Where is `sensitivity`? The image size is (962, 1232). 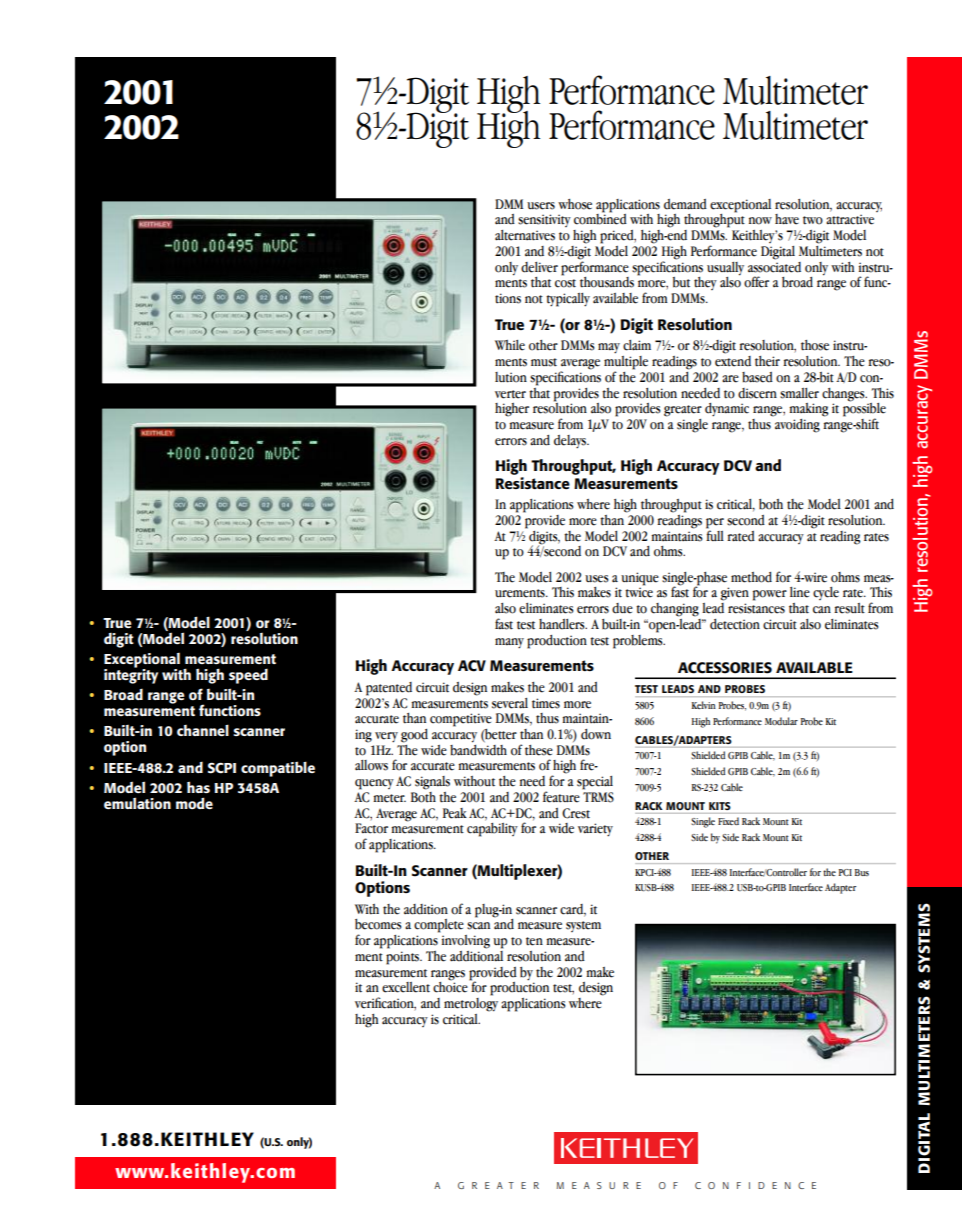 sensitivity is located at coordinates (544, 220).
